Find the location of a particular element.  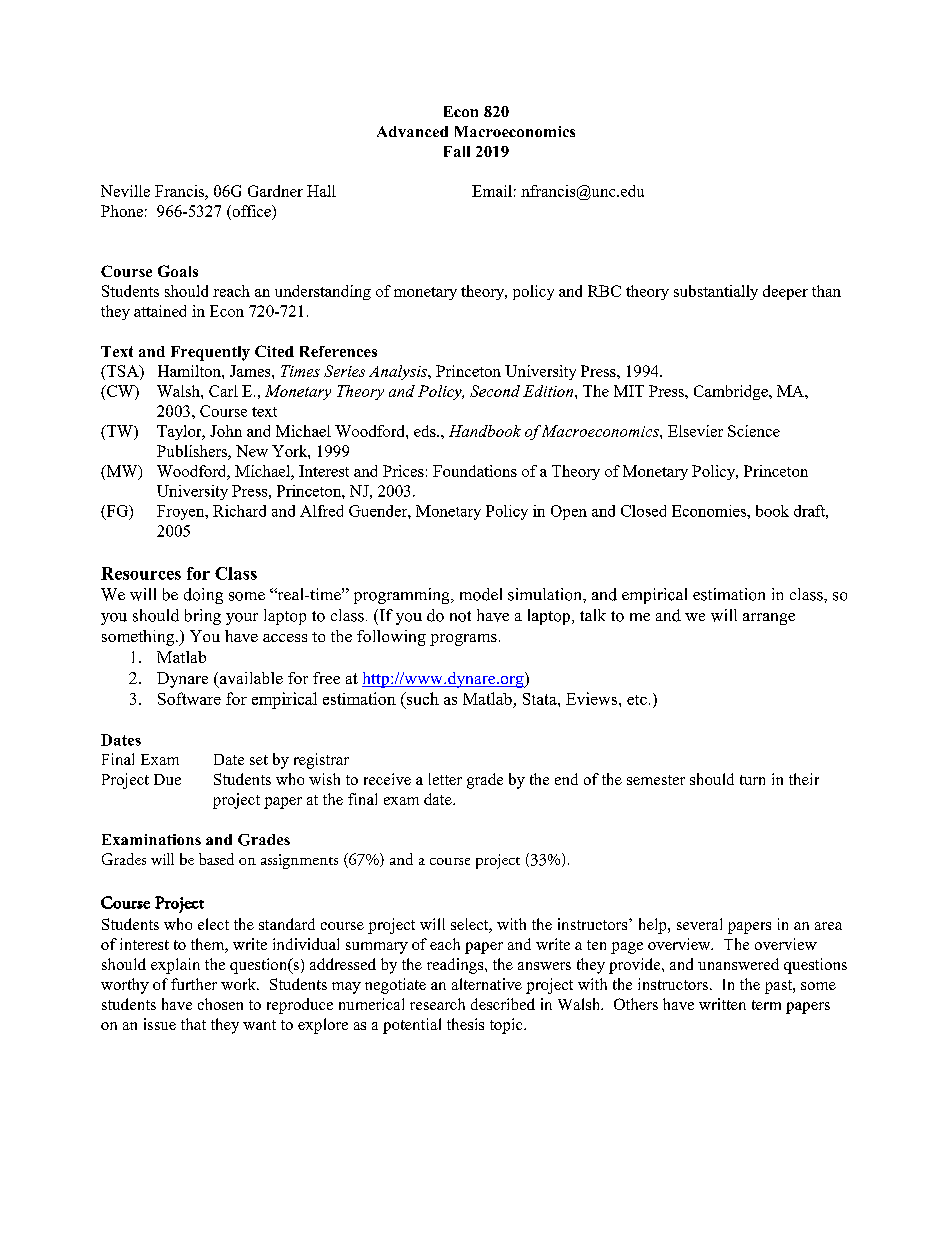

Fall is located at coordinates (457, 151).
